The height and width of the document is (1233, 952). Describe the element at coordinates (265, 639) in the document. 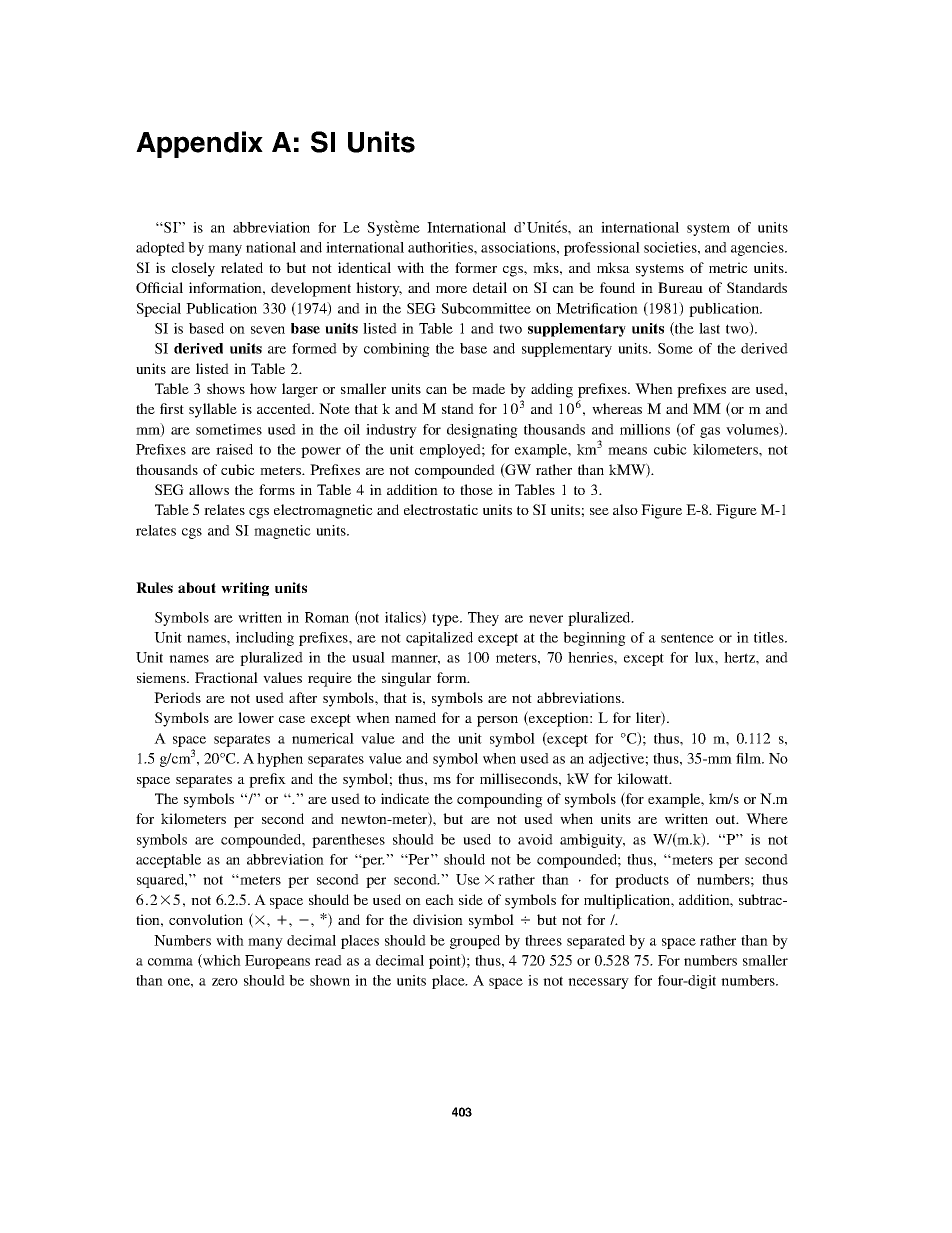

I see `including` at that location.
